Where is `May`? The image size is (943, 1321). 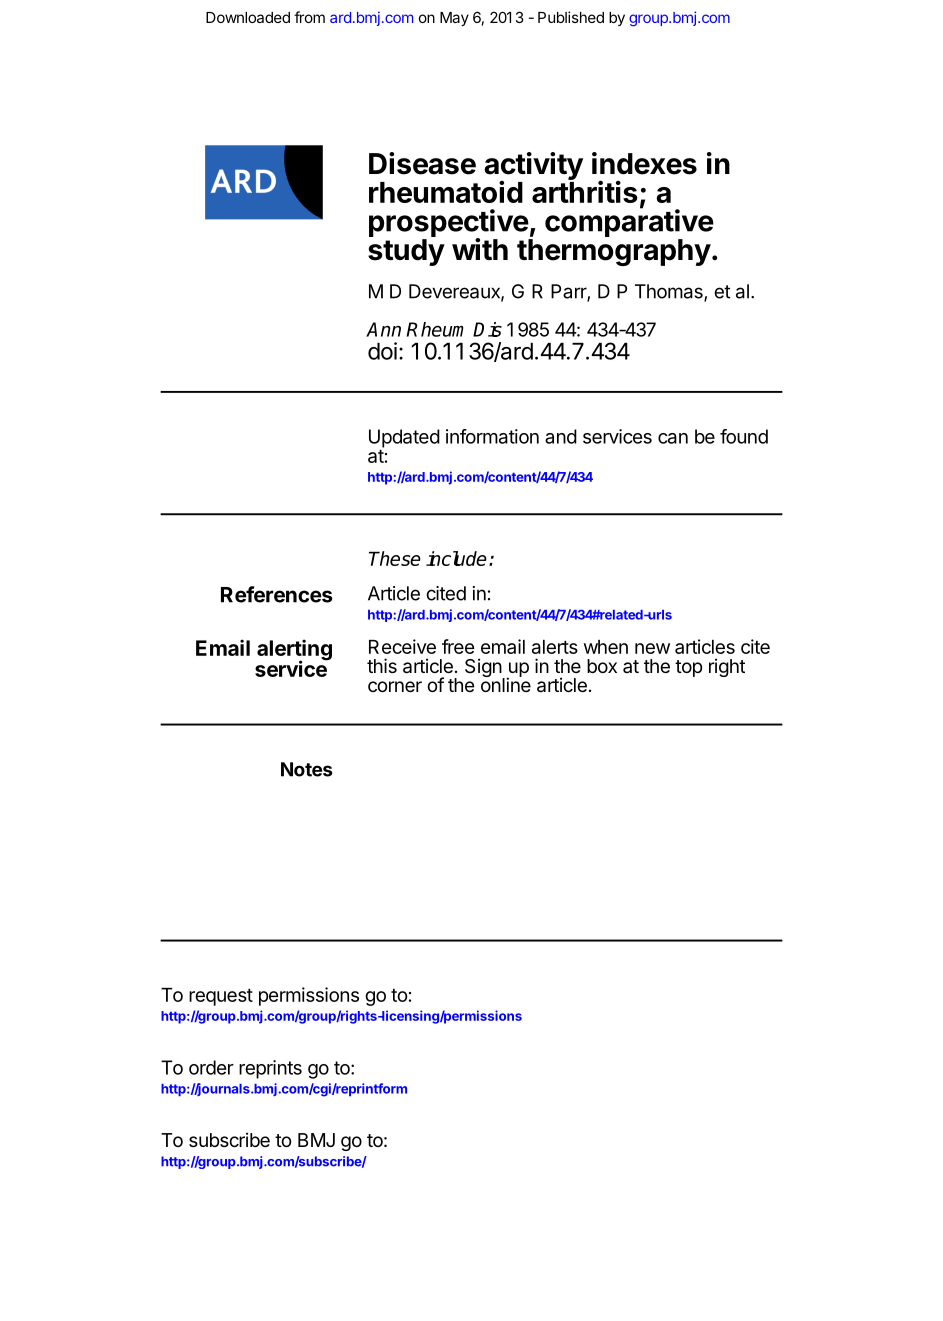 May is located at coordinates (454, 19).
